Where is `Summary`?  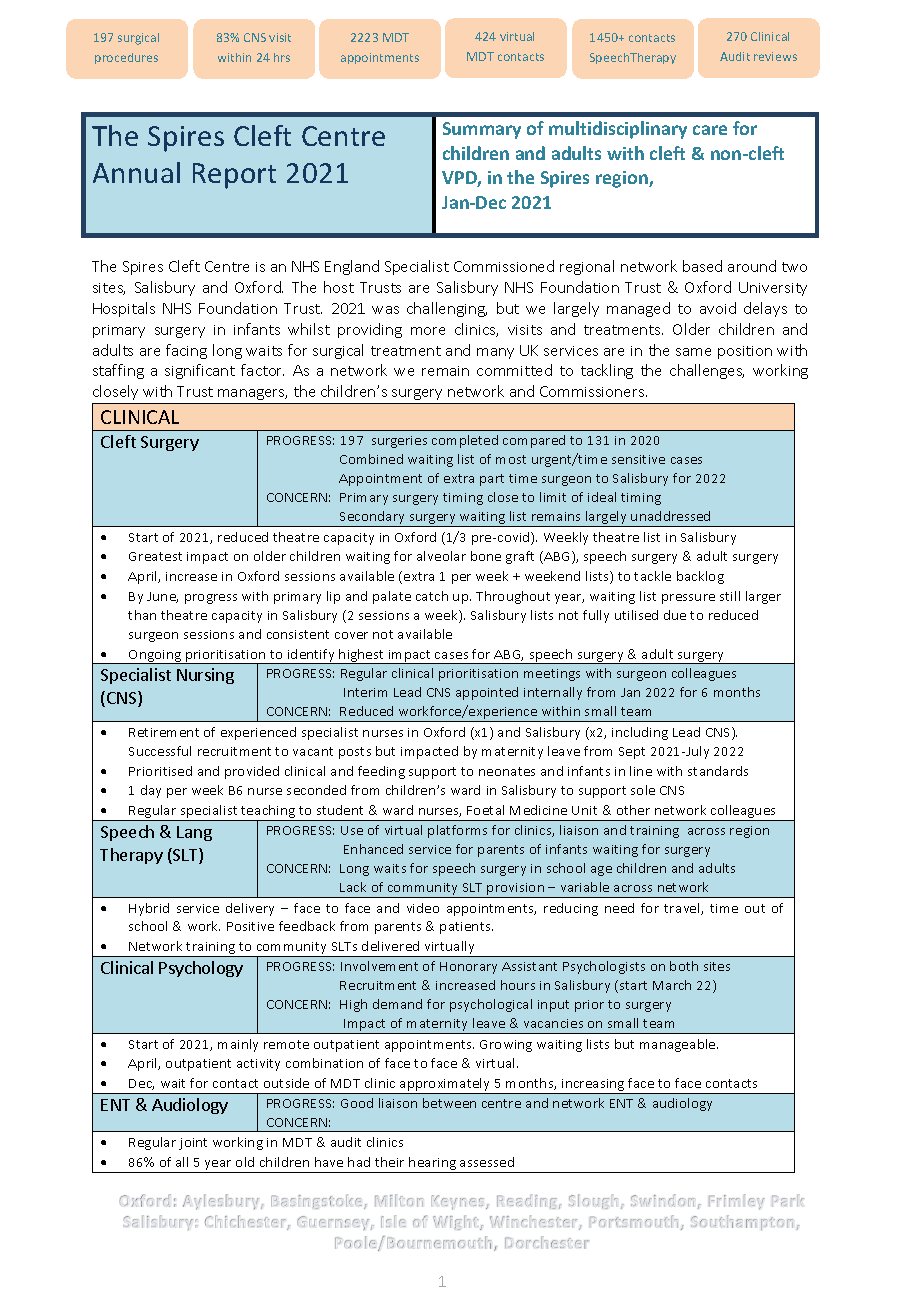
Summary is located at coordinates (482, 130).
